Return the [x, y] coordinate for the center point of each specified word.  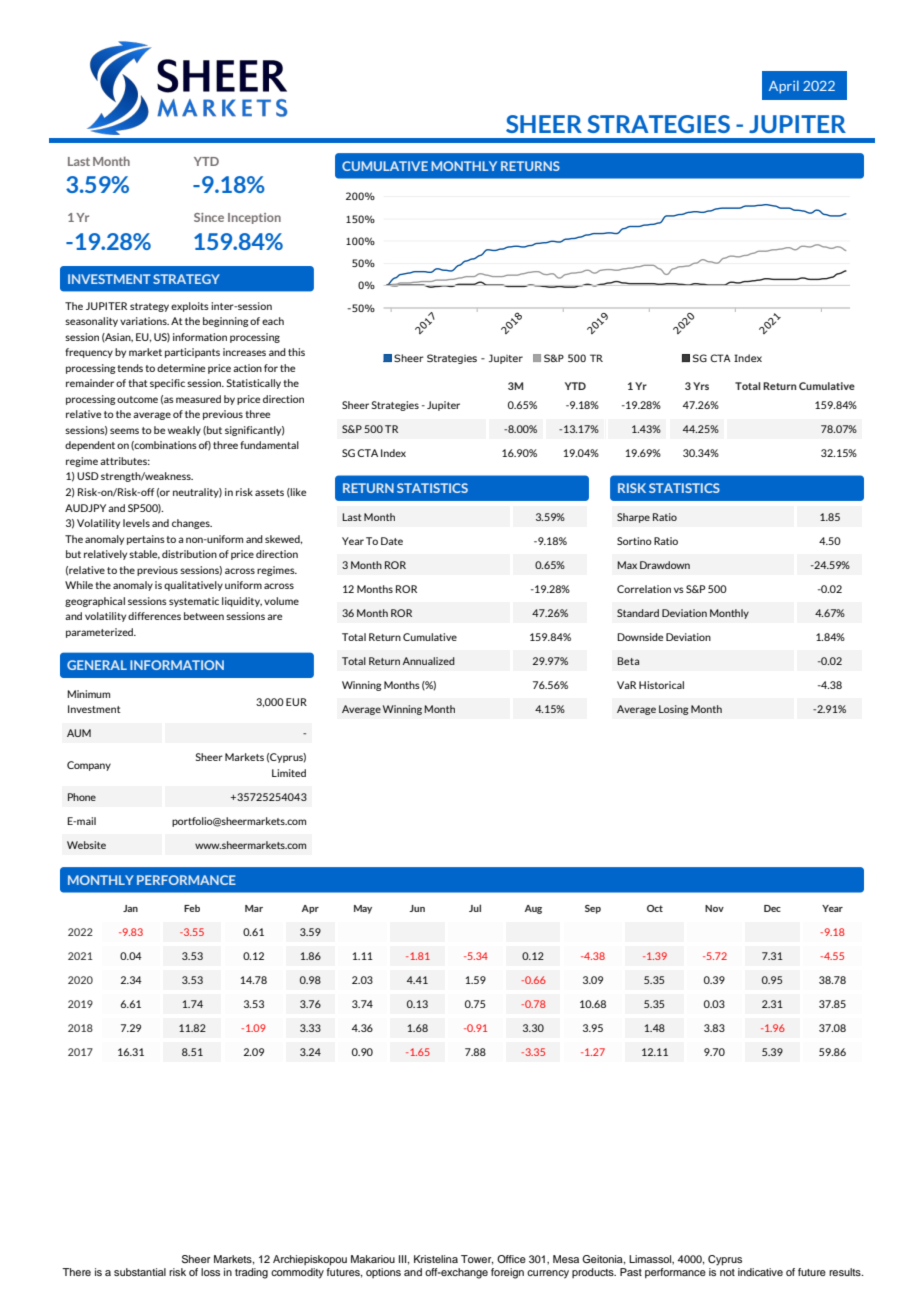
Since [209, 217]
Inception [254, 218]
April [784, 87]
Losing [673, 710]
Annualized [428, 661]
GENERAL [97, 665]
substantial [140, 1272]
